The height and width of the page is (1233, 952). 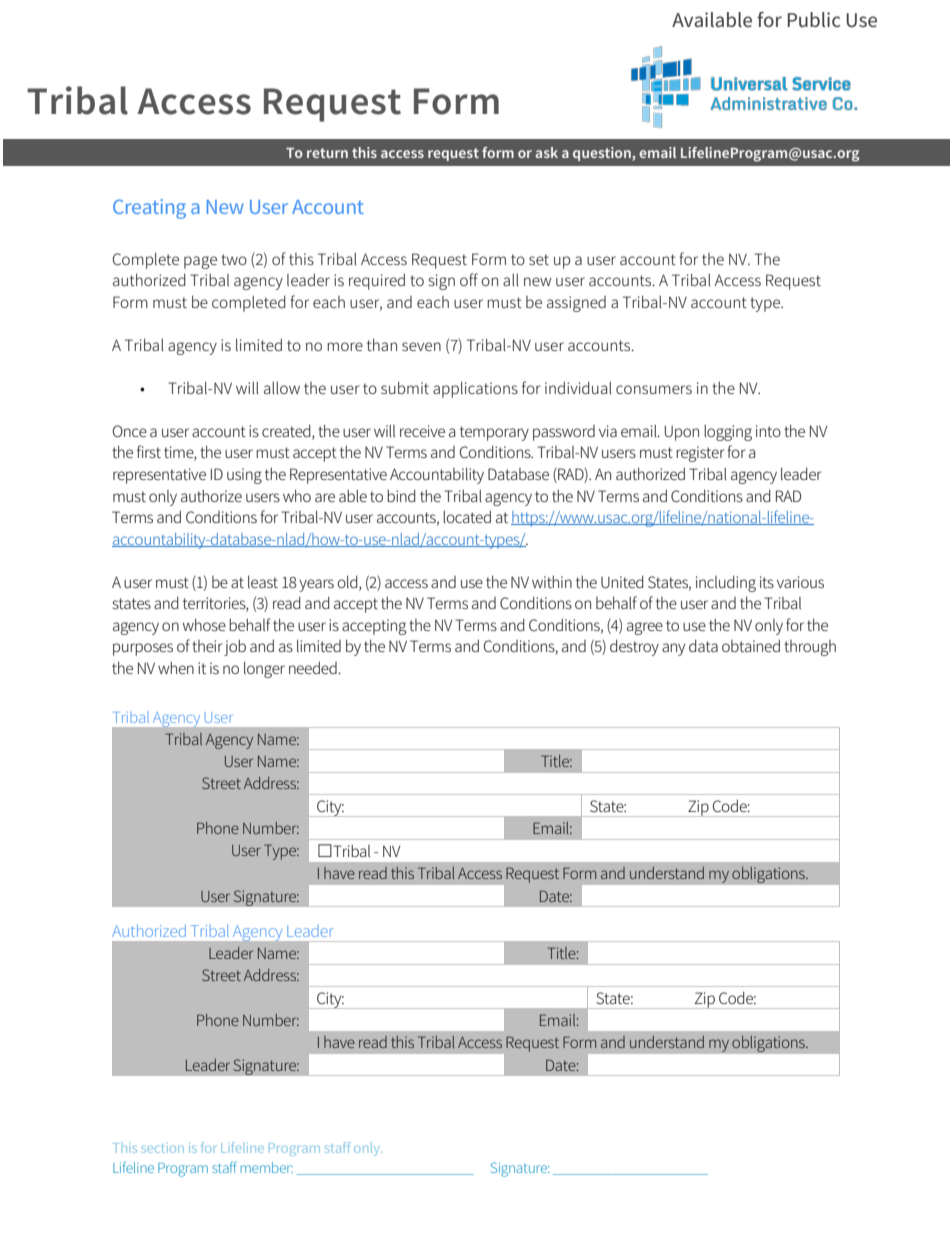 I want to click on any, so click(x=673, y=649).
